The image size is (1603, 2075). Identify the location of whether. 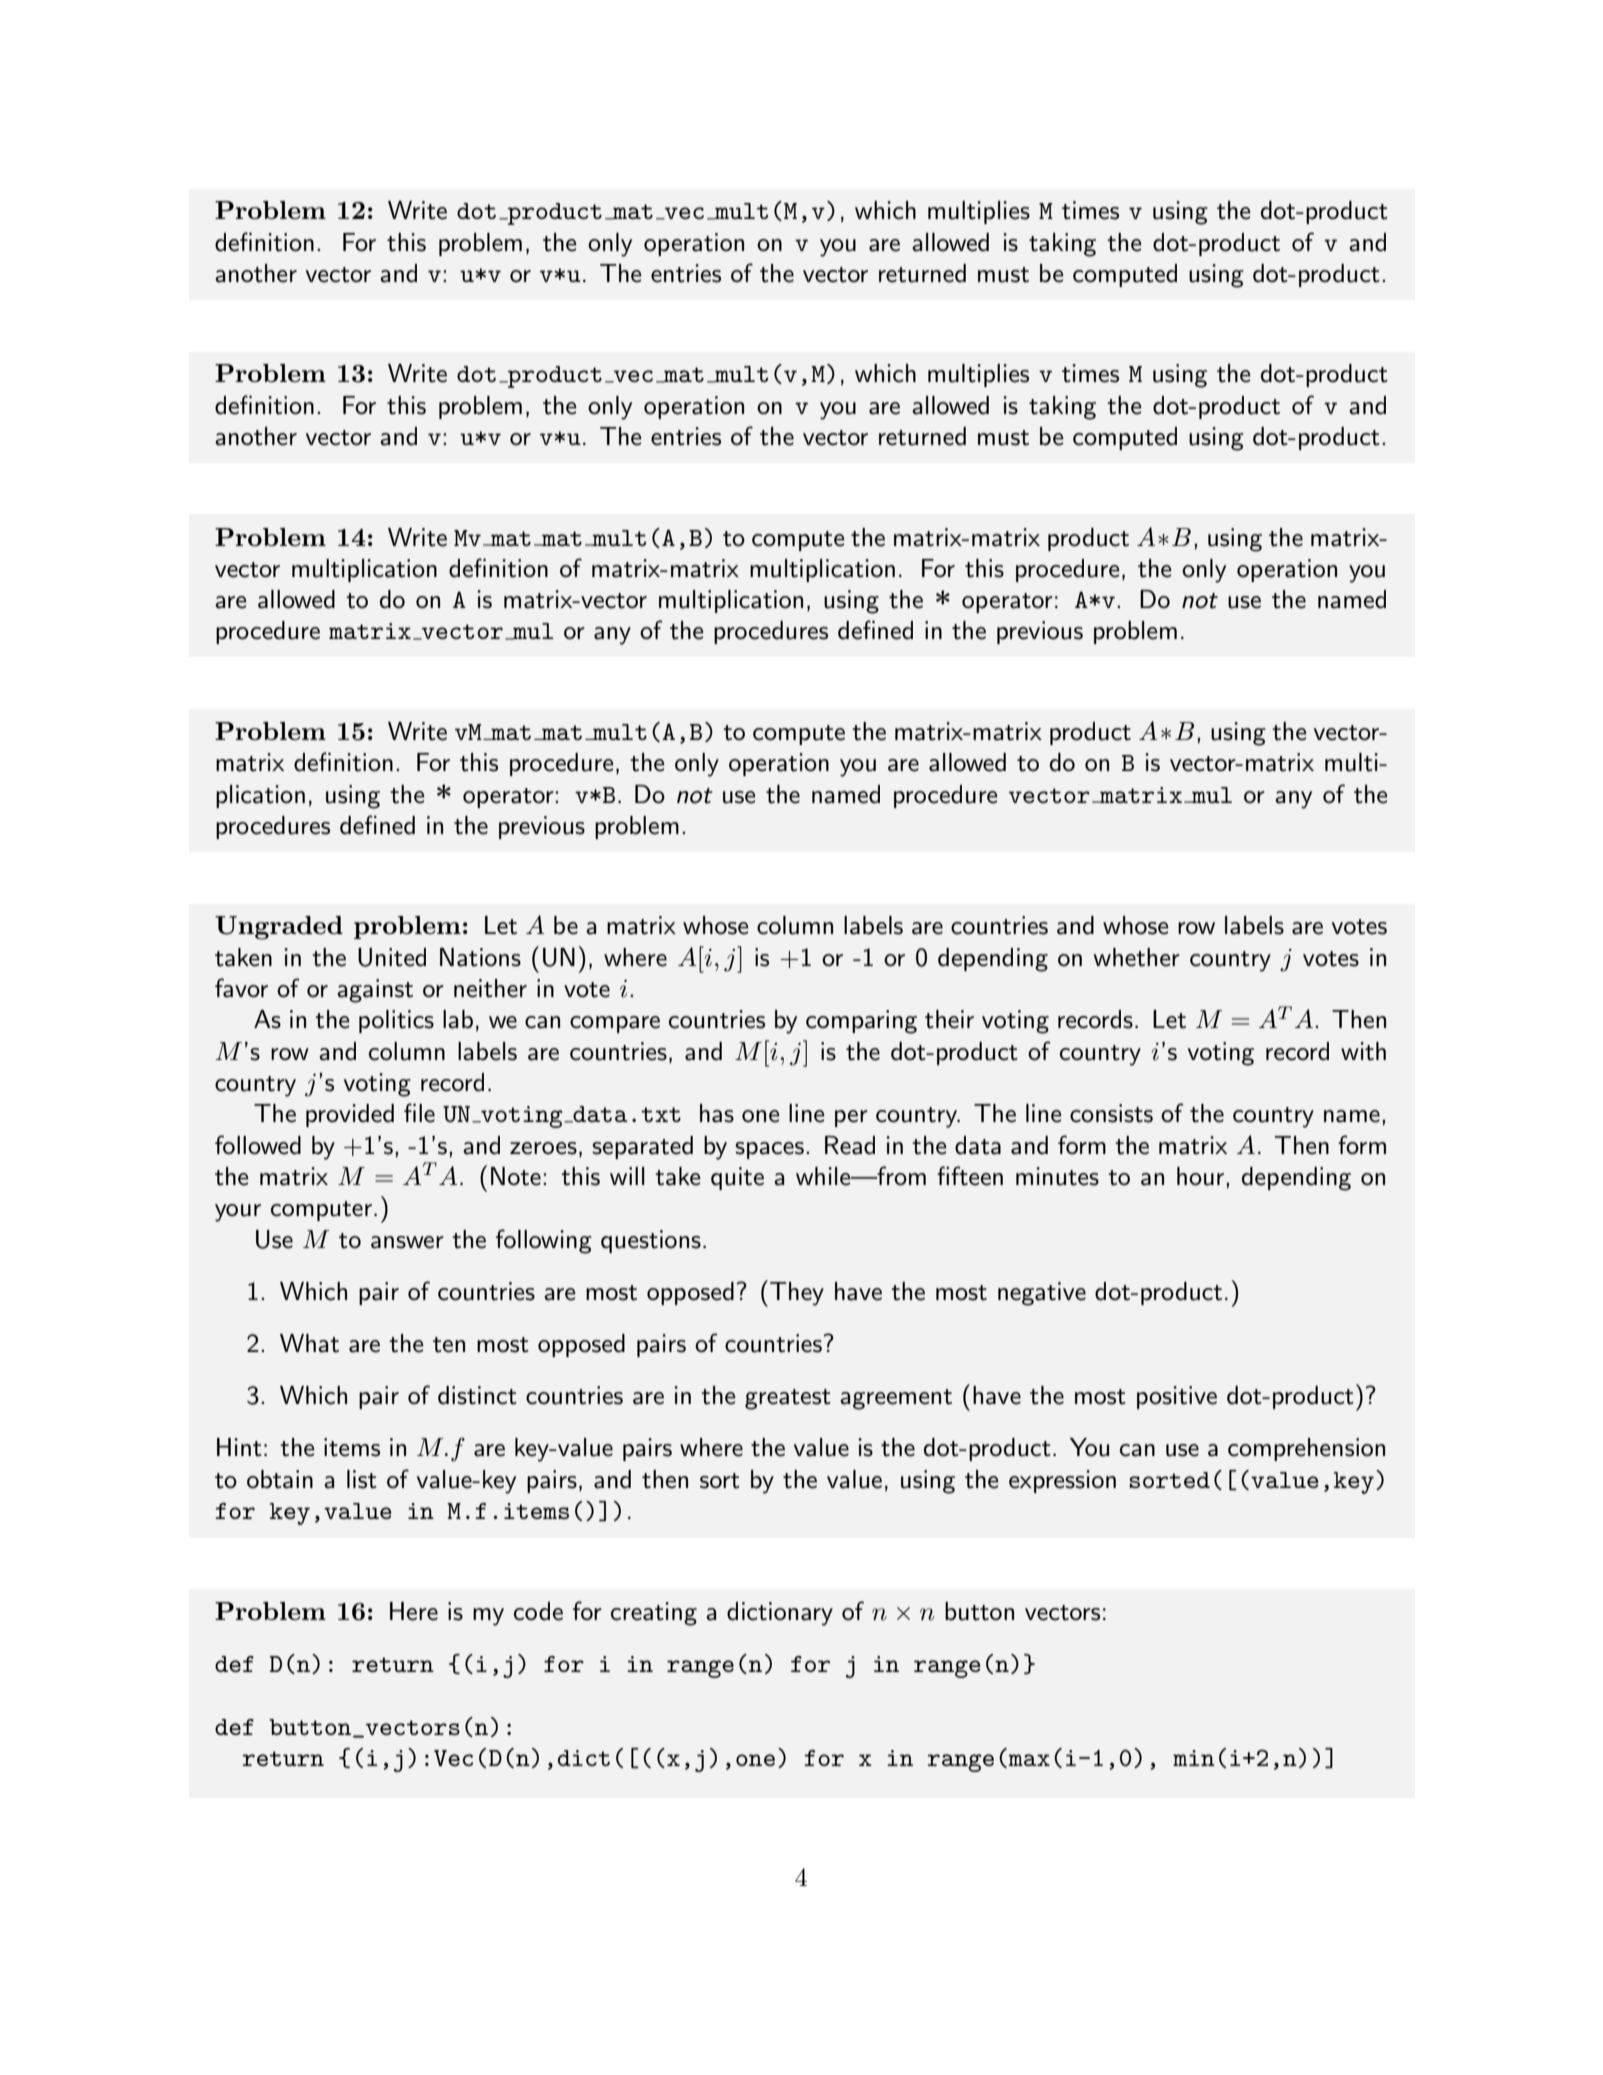
(1137, 957).
